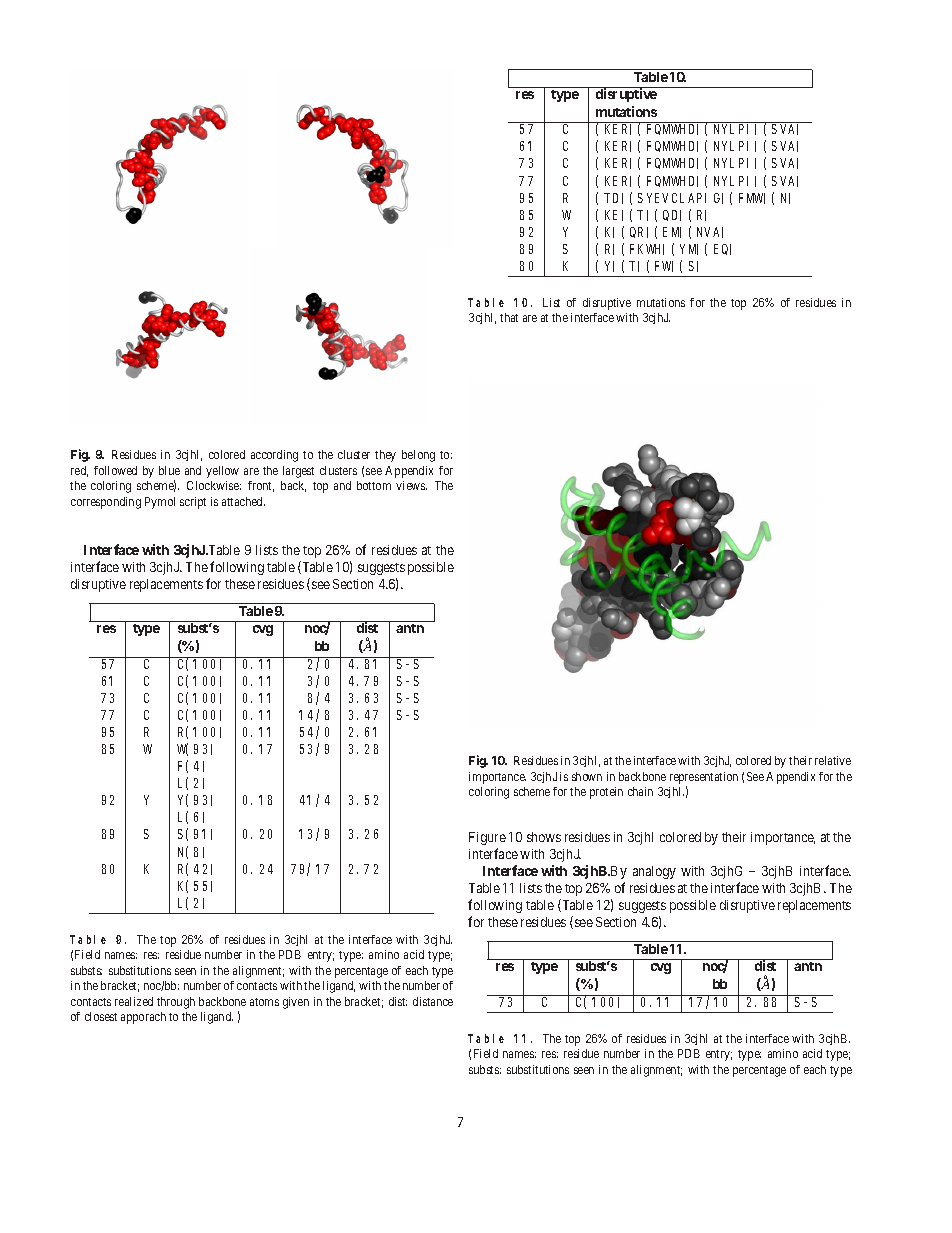 This screenshot has height=1233, width=952. I want to click on they, so click(385, 456).
